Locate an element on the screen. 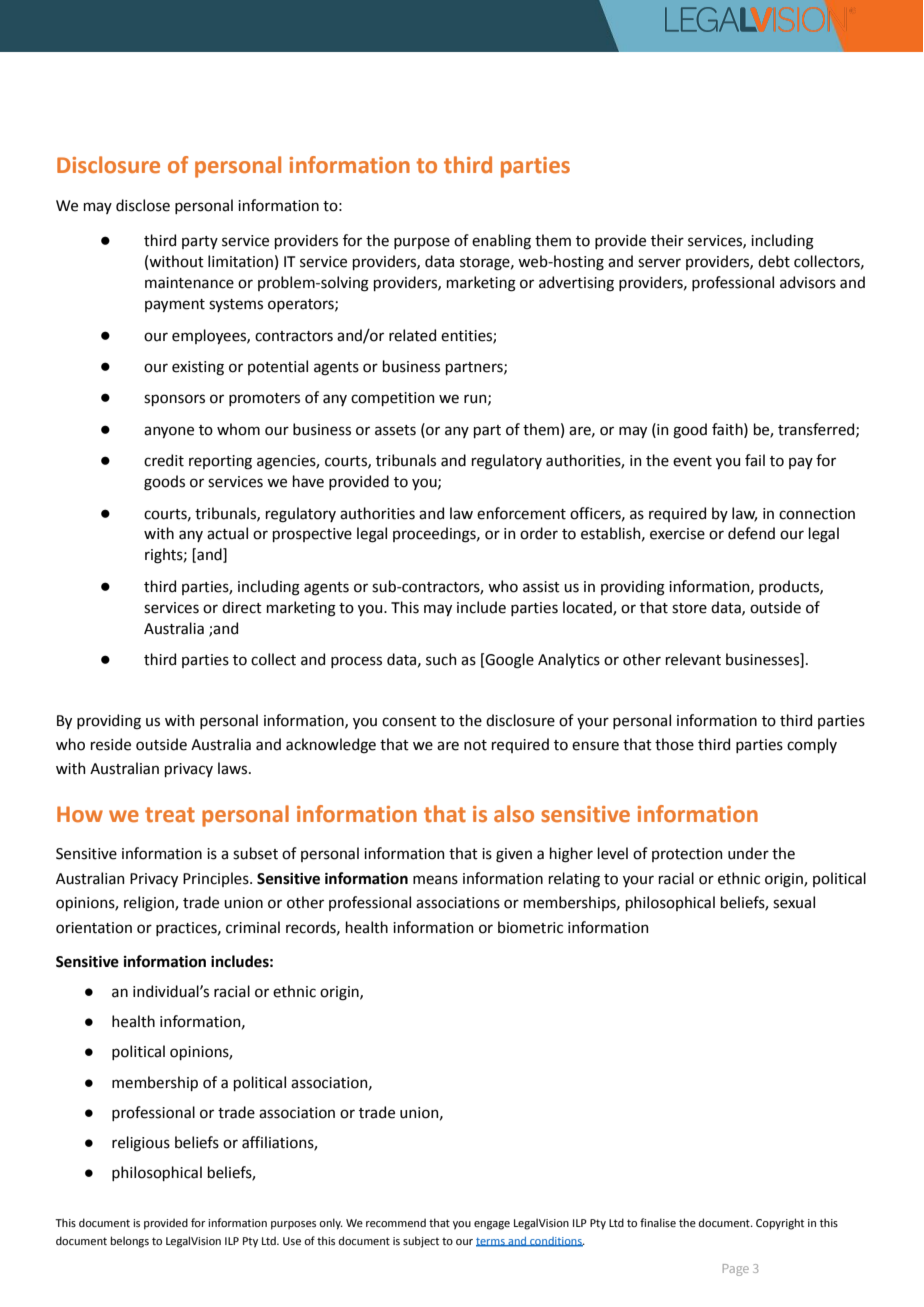  not is located at coordinates (475, 745).
